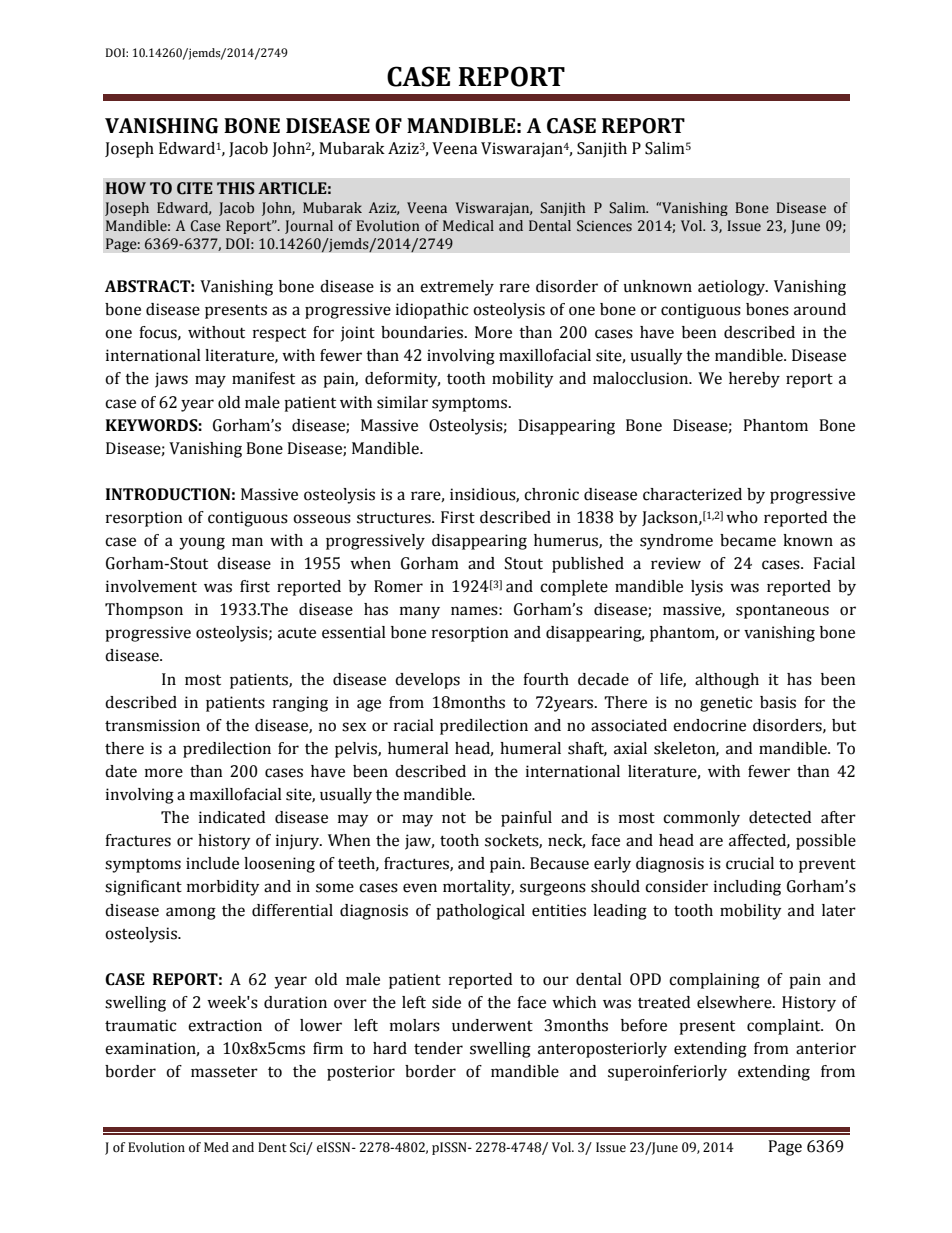 The height and width of the screenshot is (1233, 952). I want to click on underwent, so click(492, 1025).
